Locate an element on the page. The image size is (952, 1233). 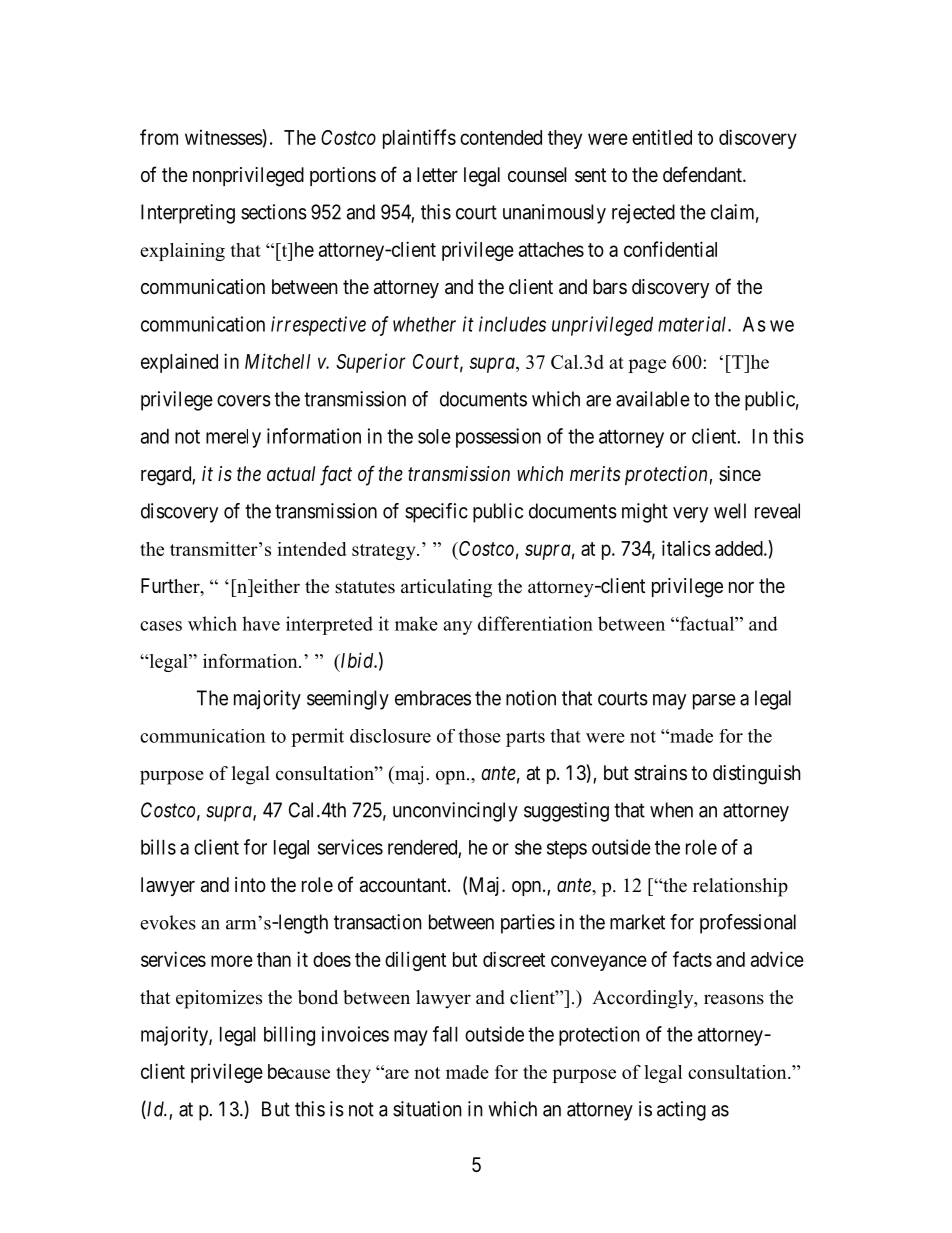
into is located at coordinates (250, 884).
